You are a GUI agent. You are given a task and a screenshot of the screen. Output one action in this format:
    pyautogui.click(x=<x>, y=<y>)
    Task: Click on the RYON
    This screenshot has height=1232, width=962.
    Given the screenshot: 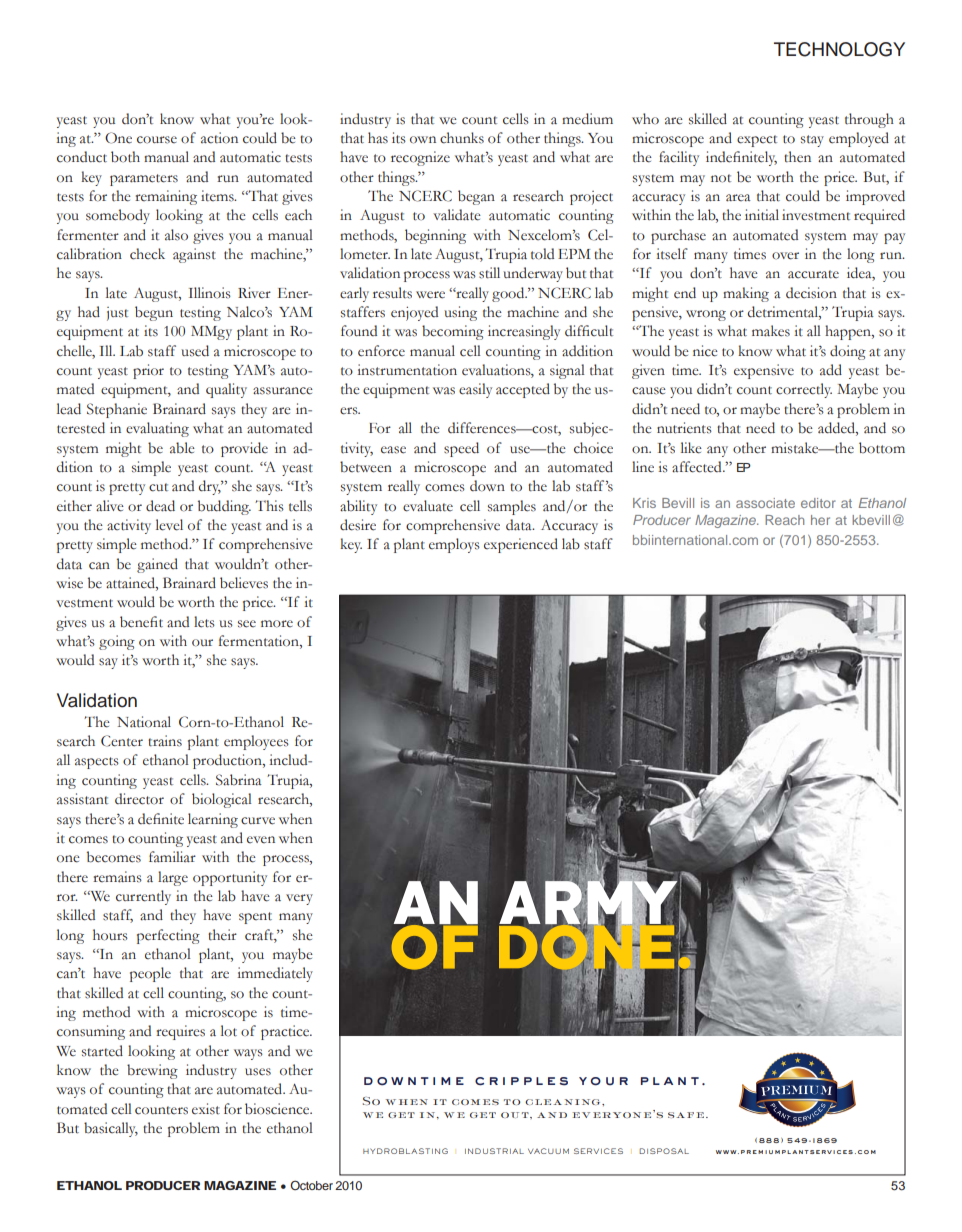 What is the action you would take?
    pyautogui.click(x=622, y=1115)
